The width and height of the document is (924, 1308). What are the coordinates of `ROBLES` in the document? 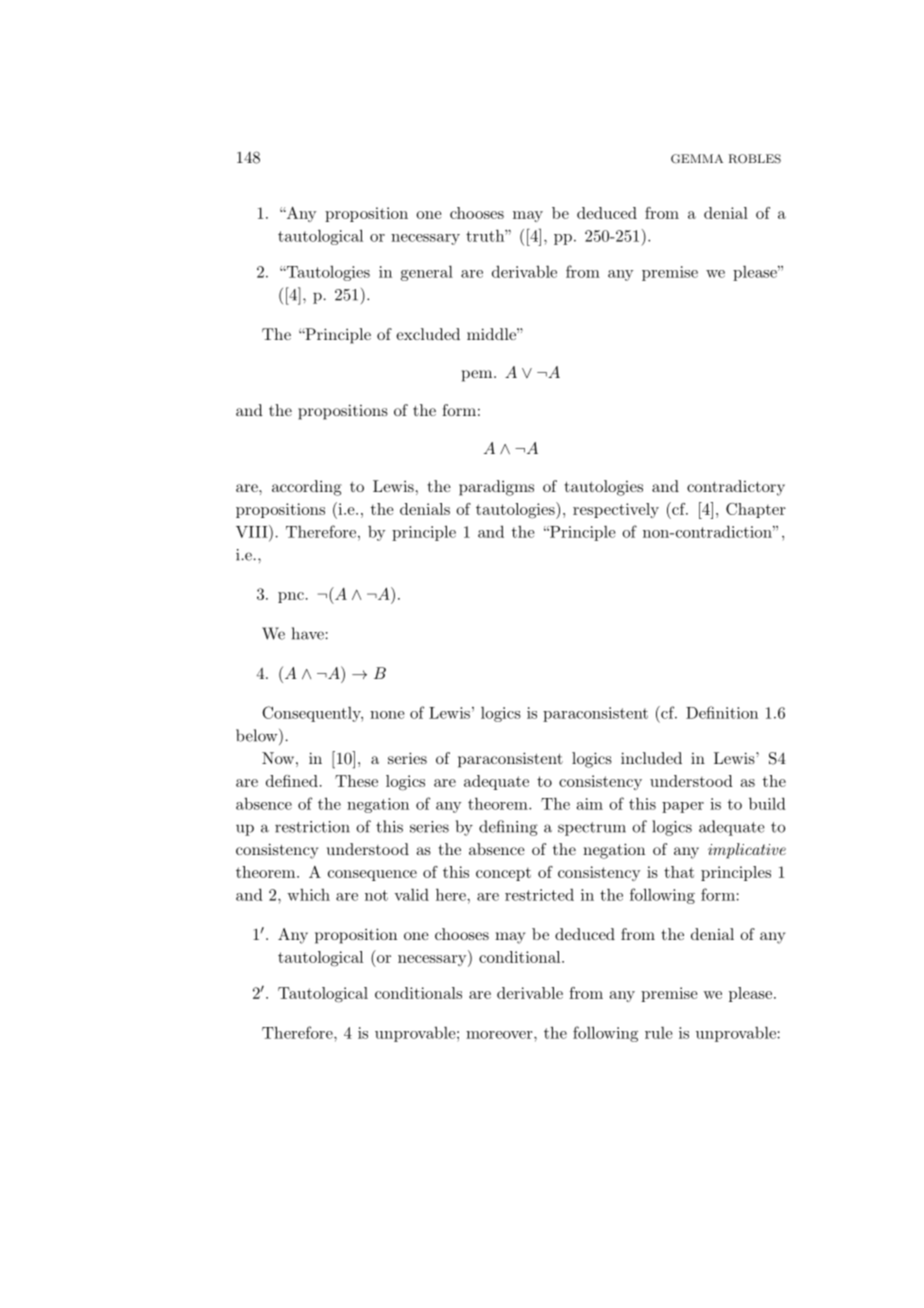 It's located at (755, 159).
